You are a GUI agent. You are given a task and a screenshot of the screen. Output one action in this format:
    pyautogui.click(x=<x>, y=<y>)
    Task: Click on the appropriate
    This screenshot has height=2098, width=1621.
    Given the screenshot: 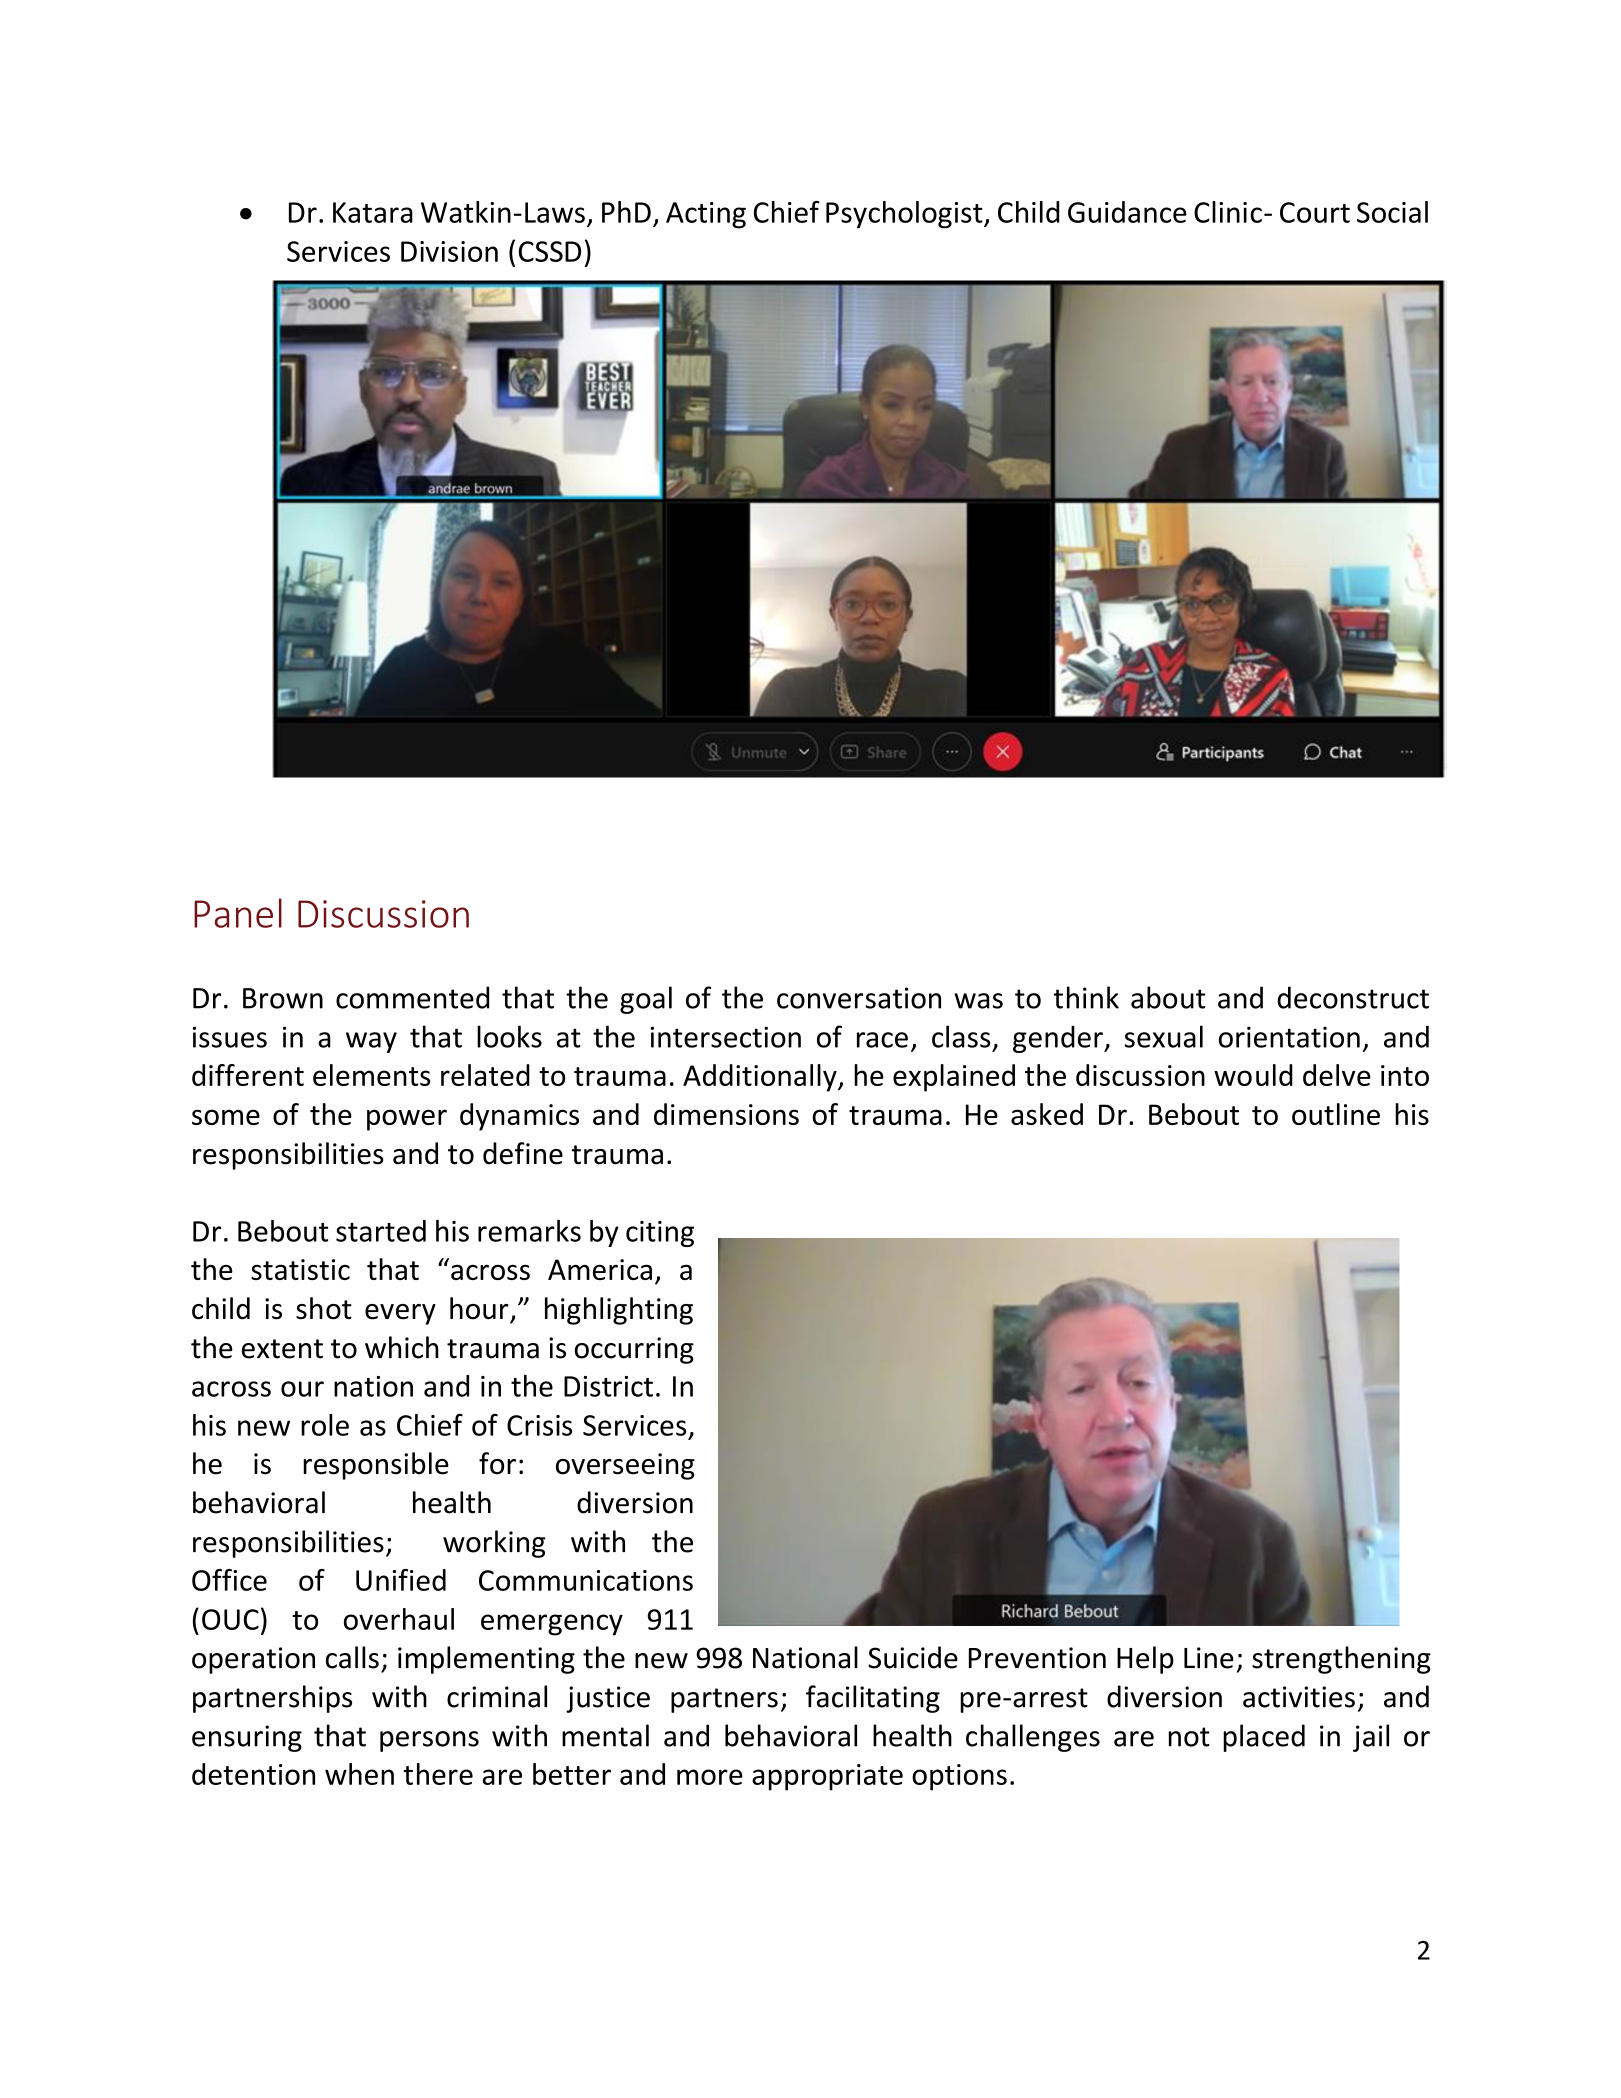 What is the action you would take?
    pyautogui.click(x=827, y=1777)
